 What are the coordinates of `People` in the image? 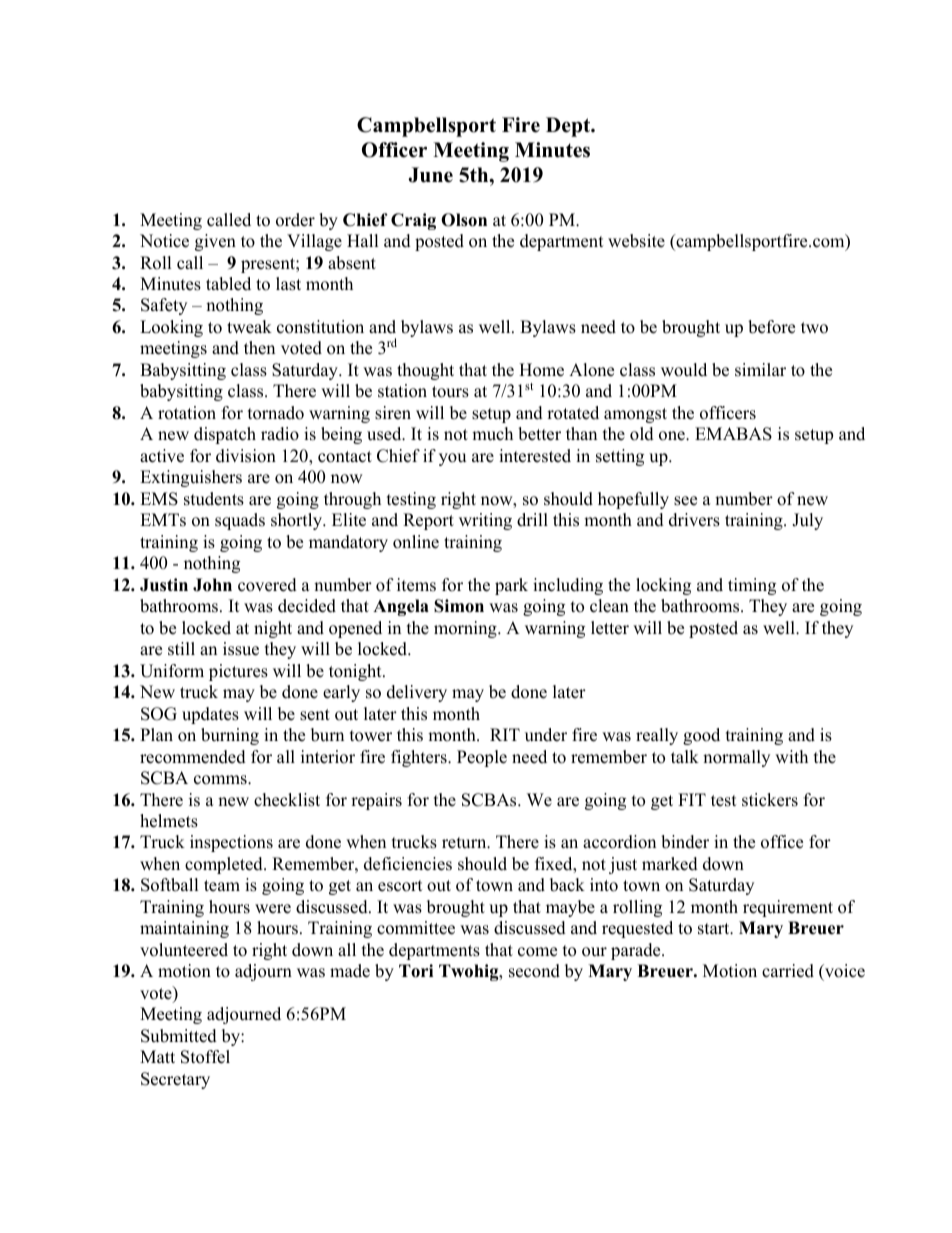 It's located at (482, 758).
